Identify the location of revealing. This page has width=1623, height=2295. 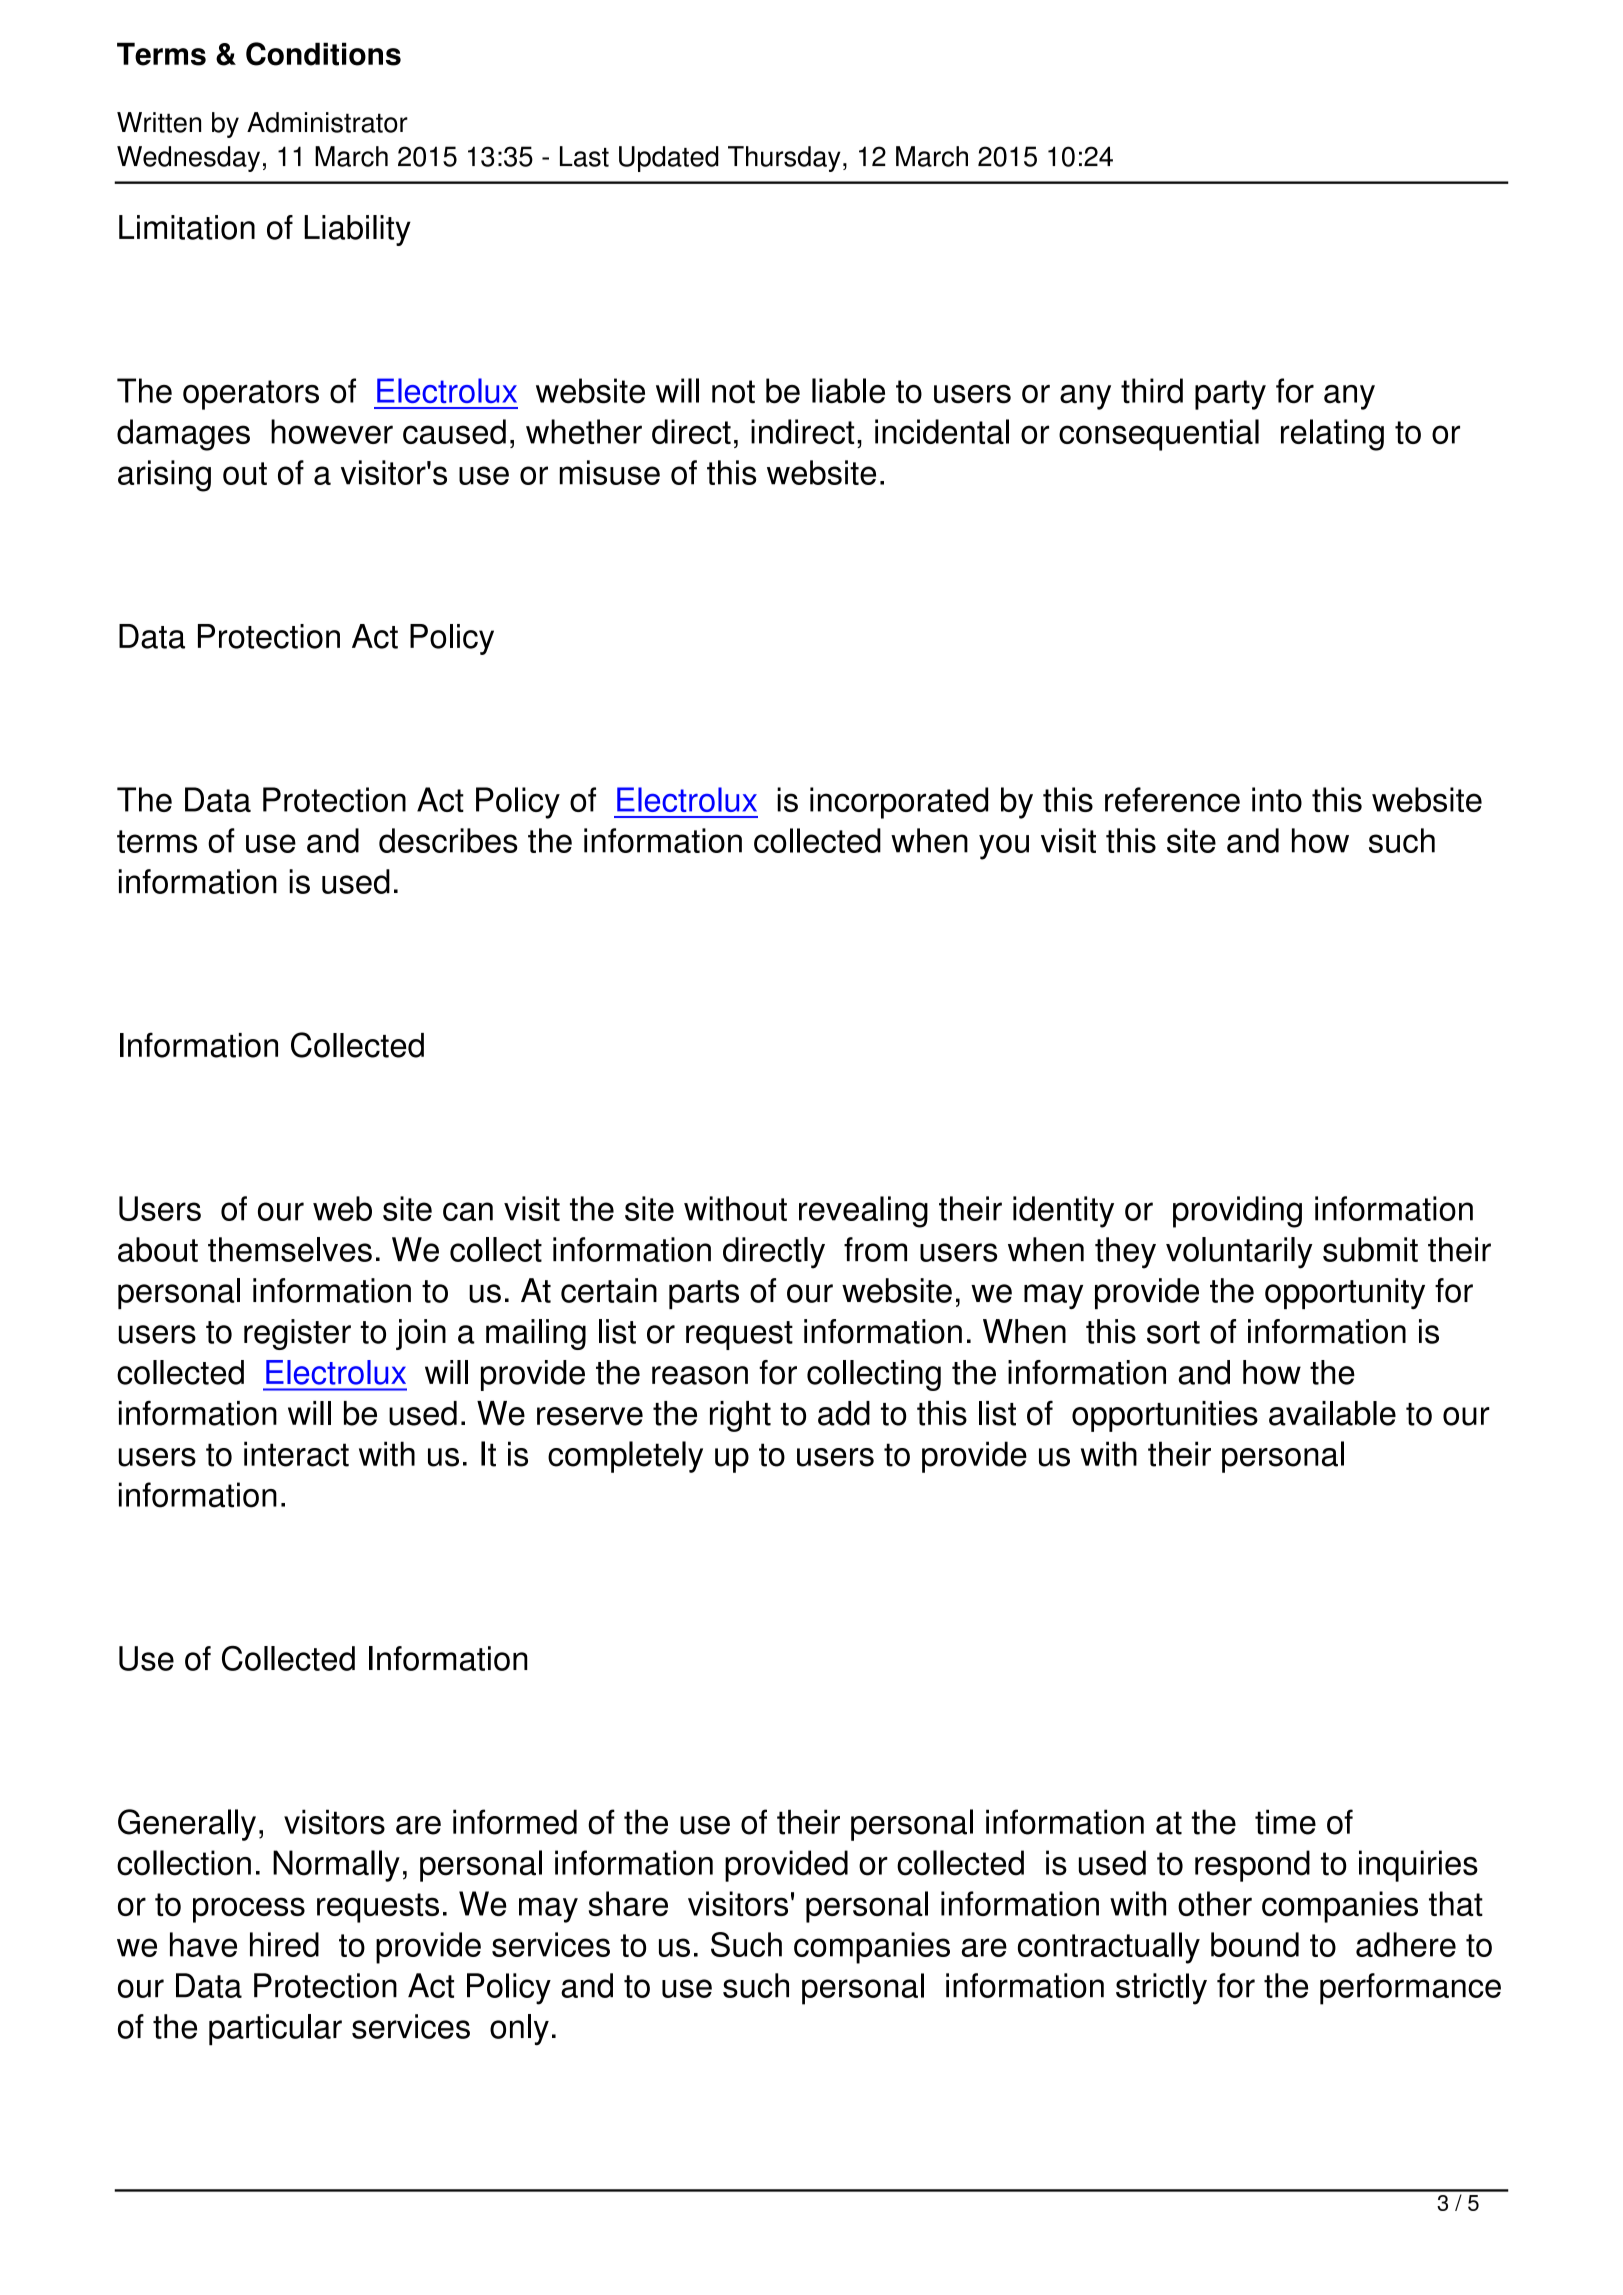
(863, 1212).
